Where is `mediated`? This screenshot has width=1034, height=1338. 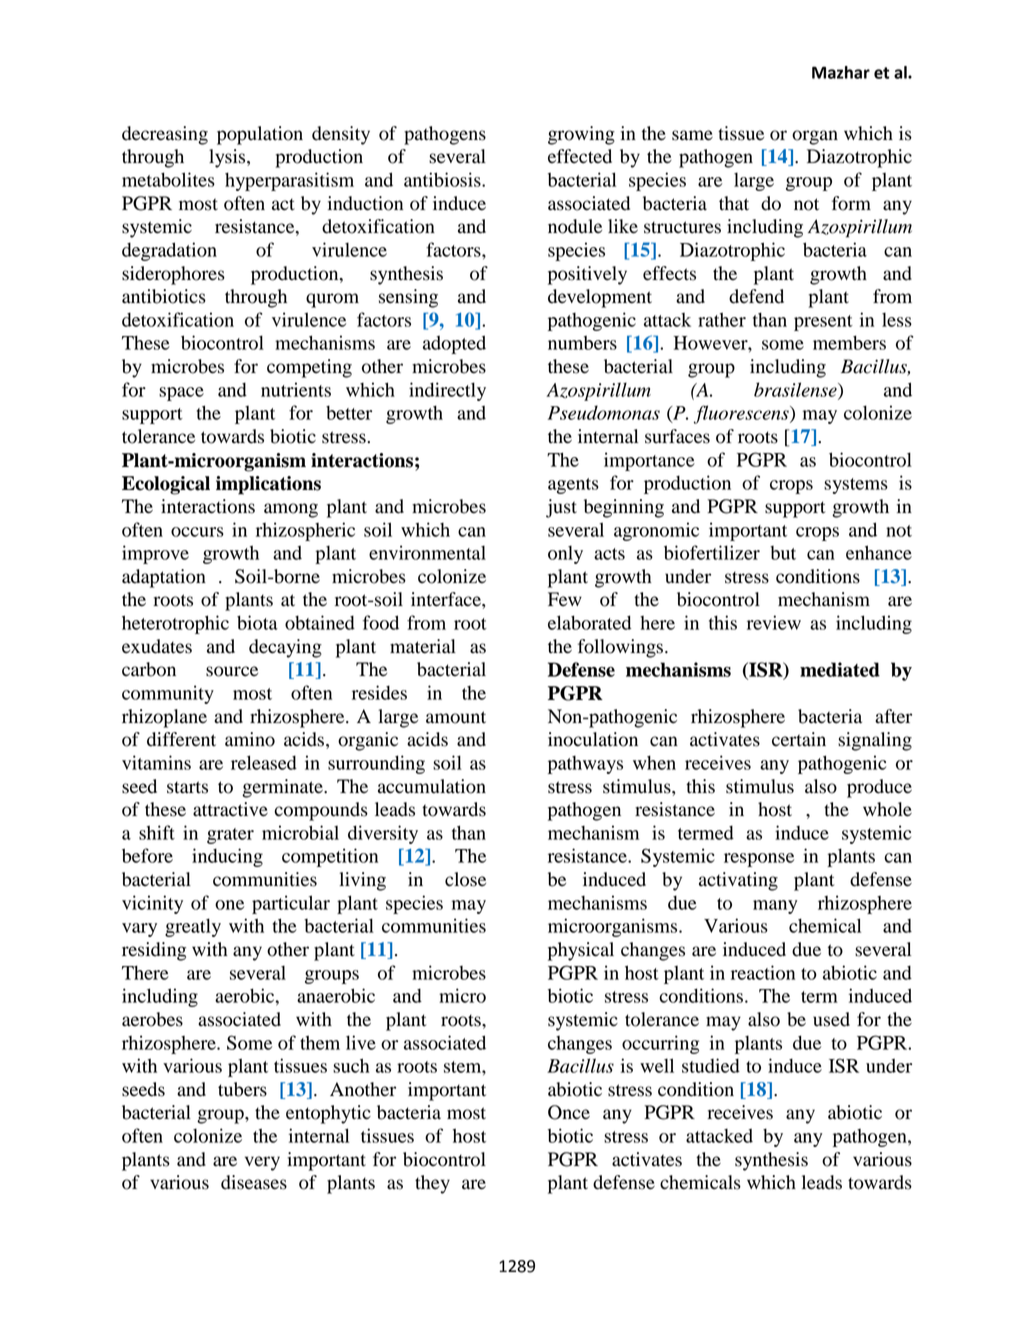 mediated is located at coordinates (840, 669).
